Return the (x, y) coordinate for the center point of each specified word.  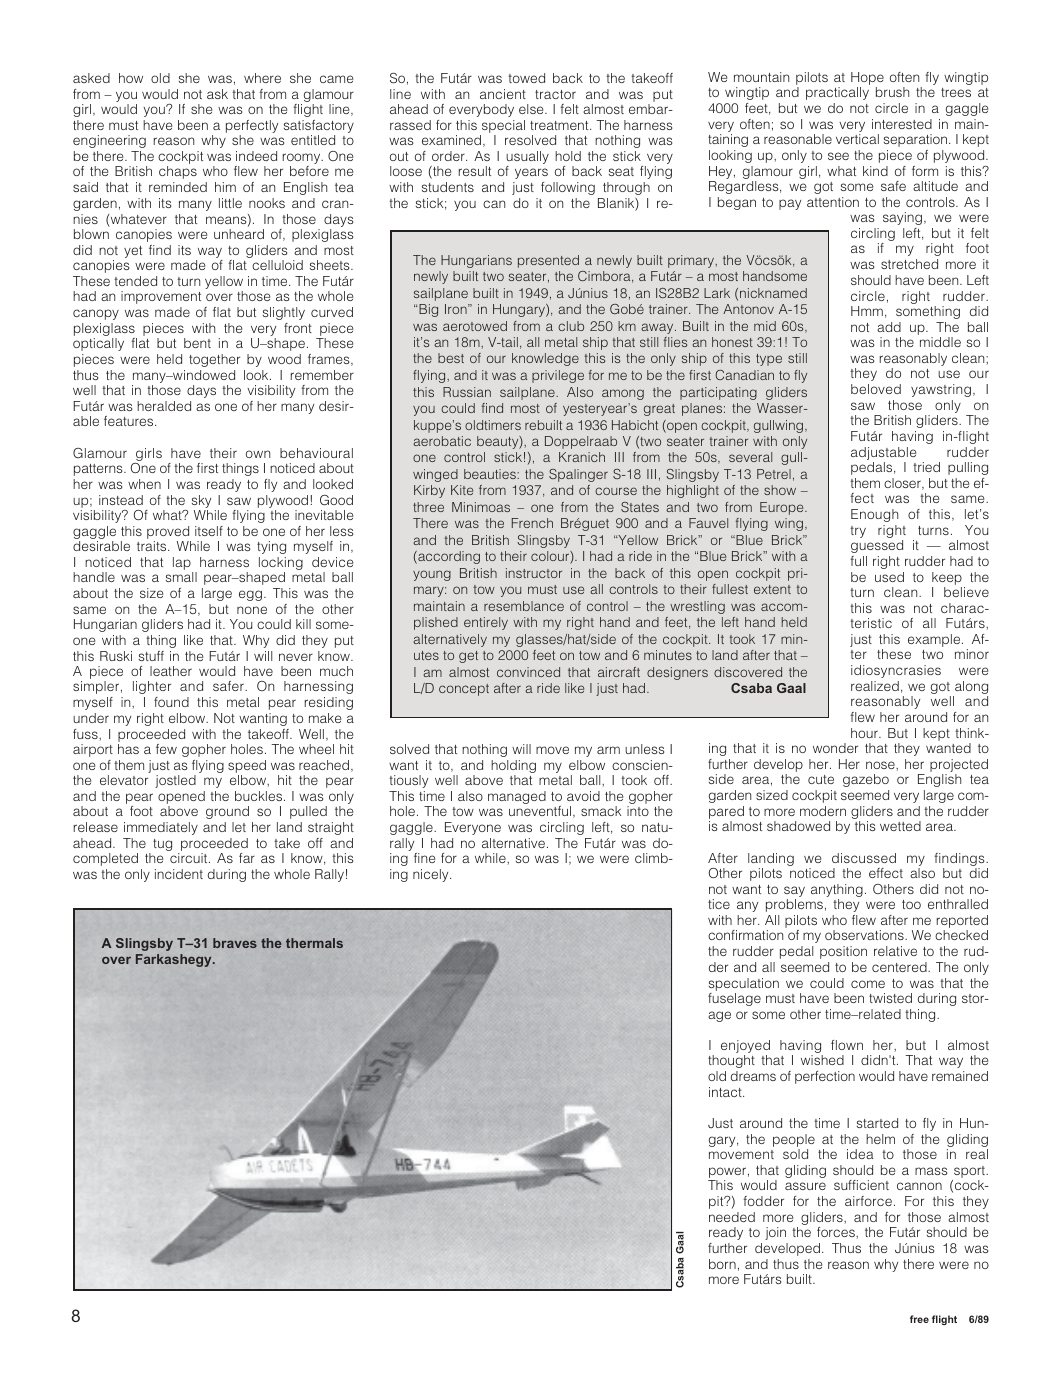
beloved (876, 389)
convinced (528, 672)
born (722, 1264)
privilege (558, 376)
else (532, 109)
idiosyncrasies (896, 671)
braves (235, 943)
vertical (857, 139)
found (171, 702)
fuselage (734, 999)
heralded (164, 406)
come (868, 984)
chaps (178, 172)
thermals (314, 943)
